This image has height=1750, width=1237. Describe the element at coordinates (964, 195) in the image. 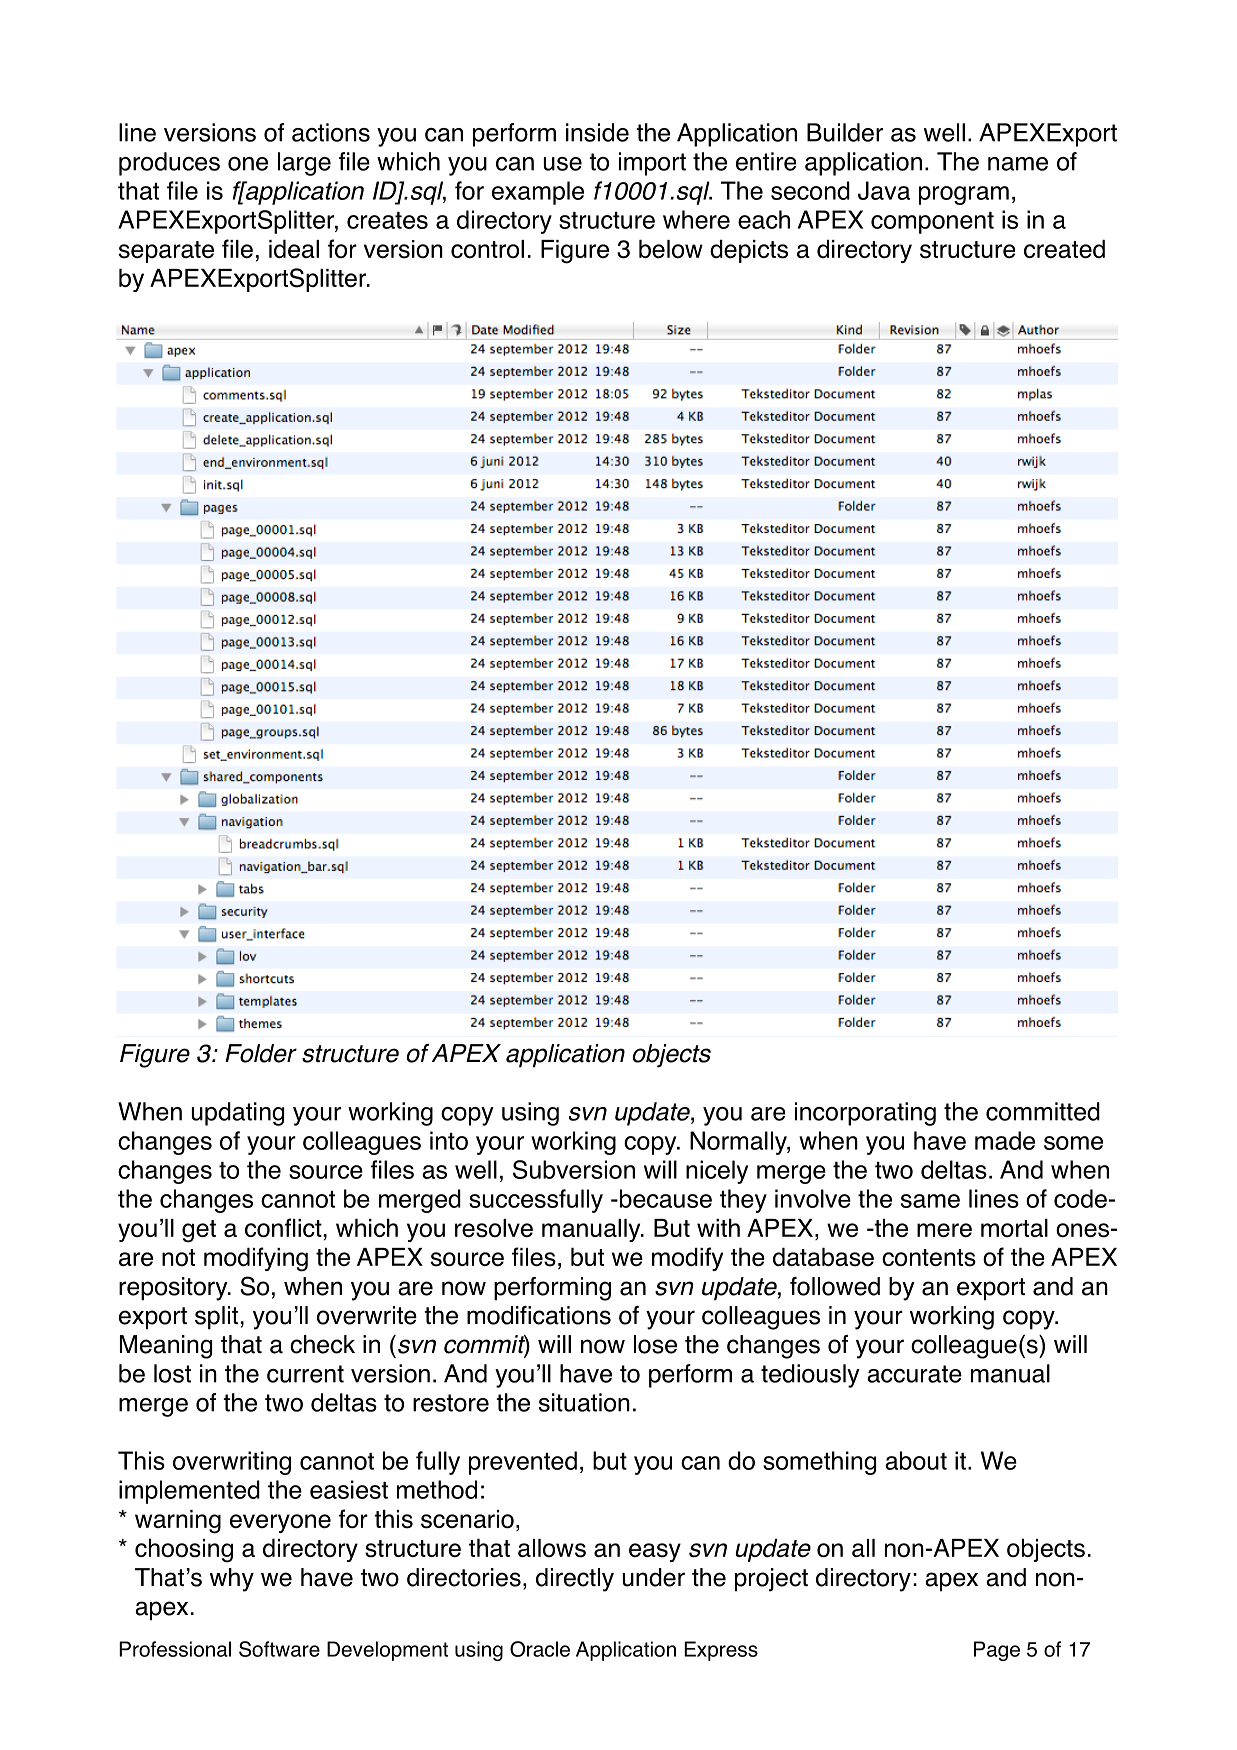

I see `program` at that location.
